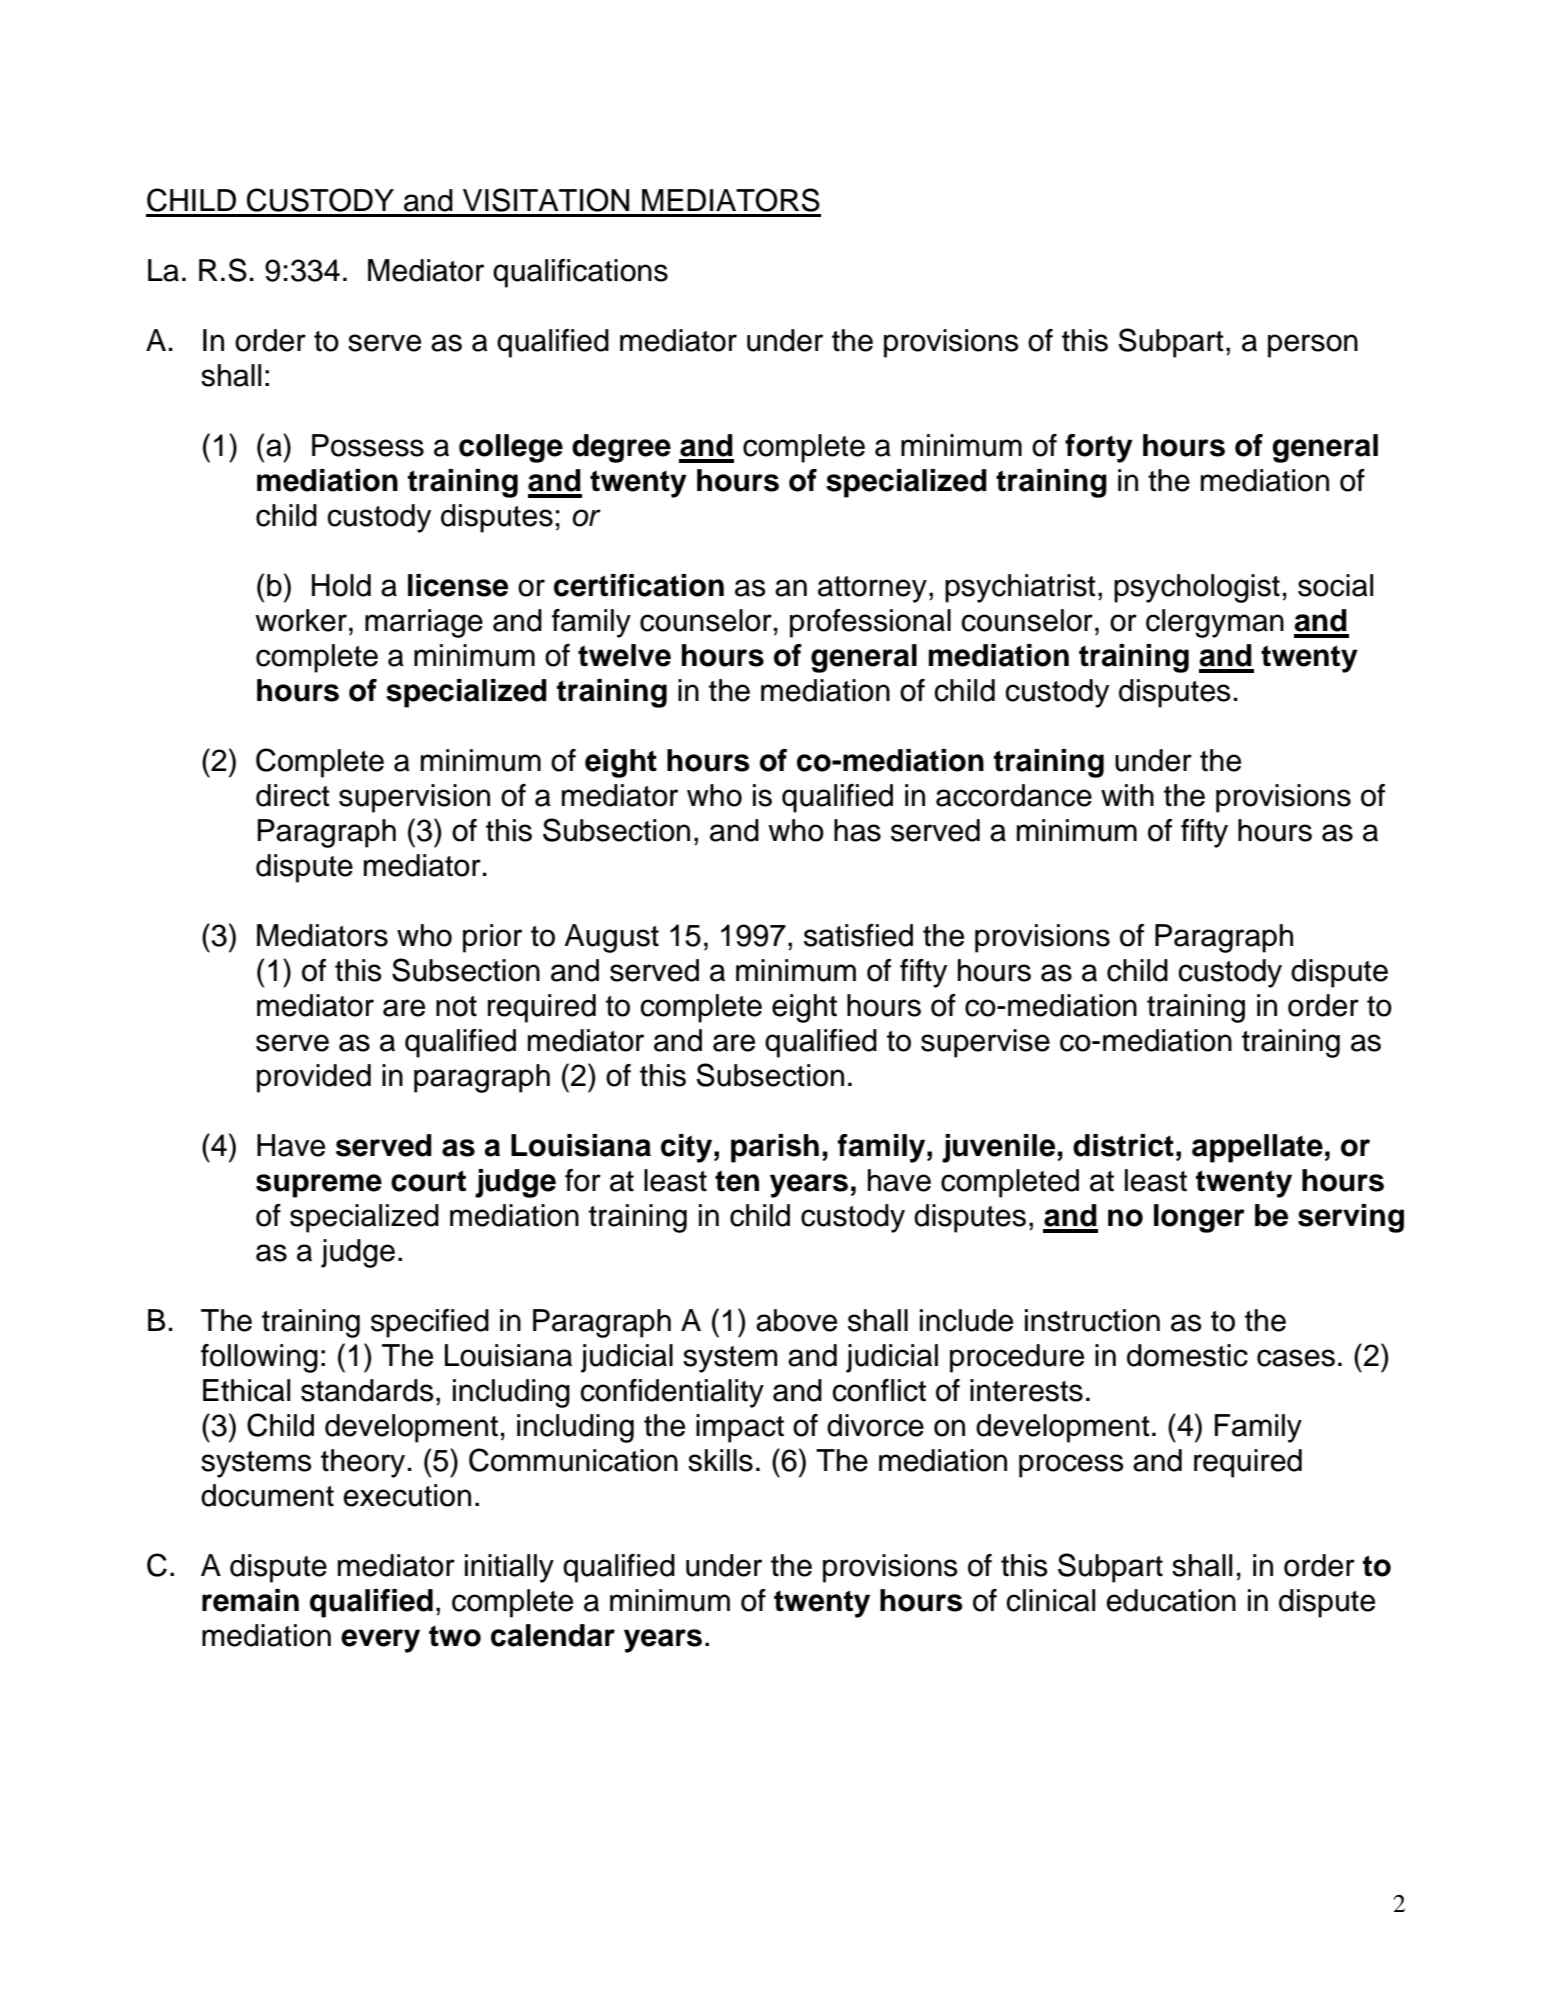 The width and height of the document is (1552, 2009). I want to click on qualifications, so click(580, 273).
